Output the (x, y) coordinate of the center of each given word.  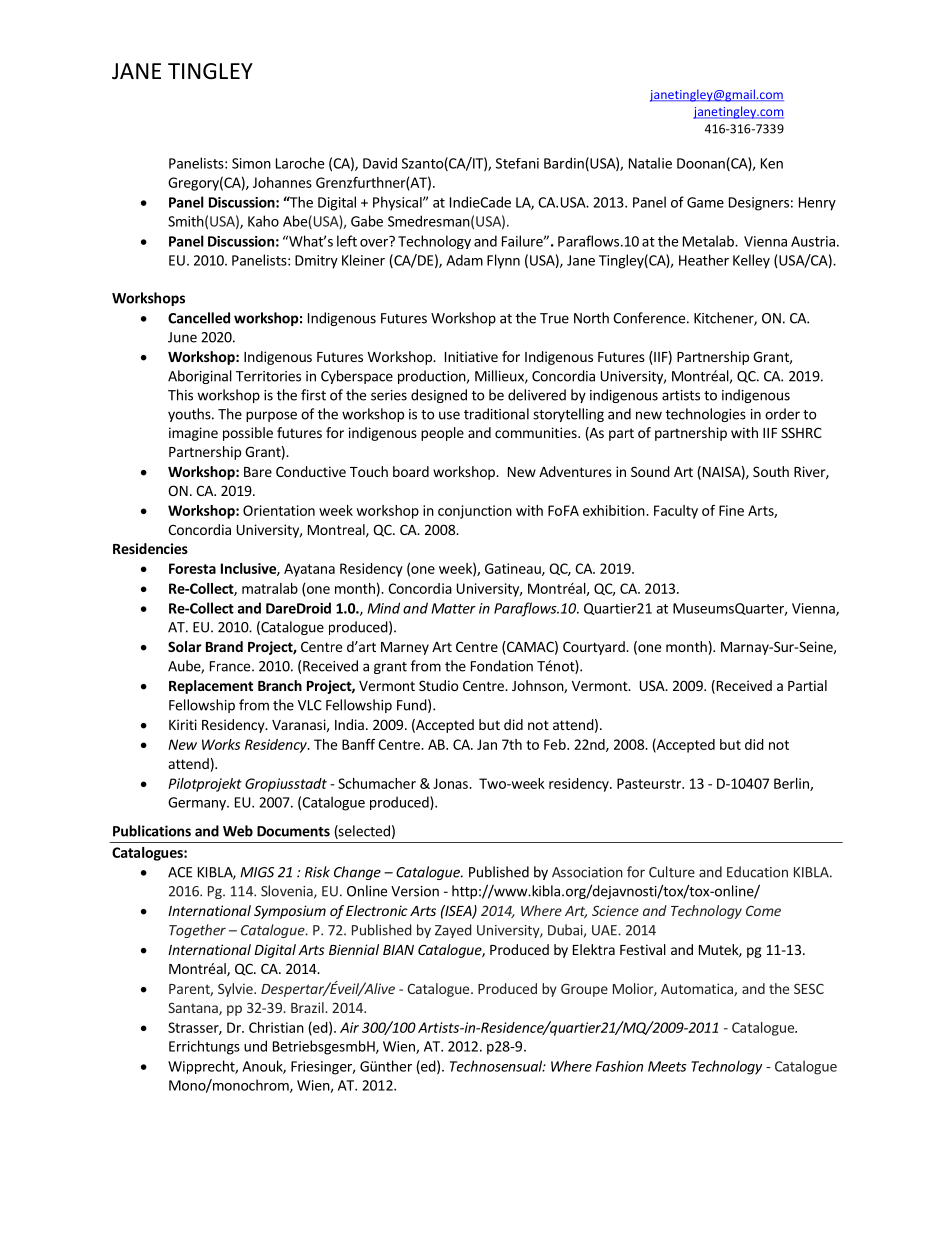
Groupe (584, 990)
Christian (276, 1027)
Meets (667, 1066)
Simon (251, 163)
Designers (759, 204)
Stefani (517, 163)
